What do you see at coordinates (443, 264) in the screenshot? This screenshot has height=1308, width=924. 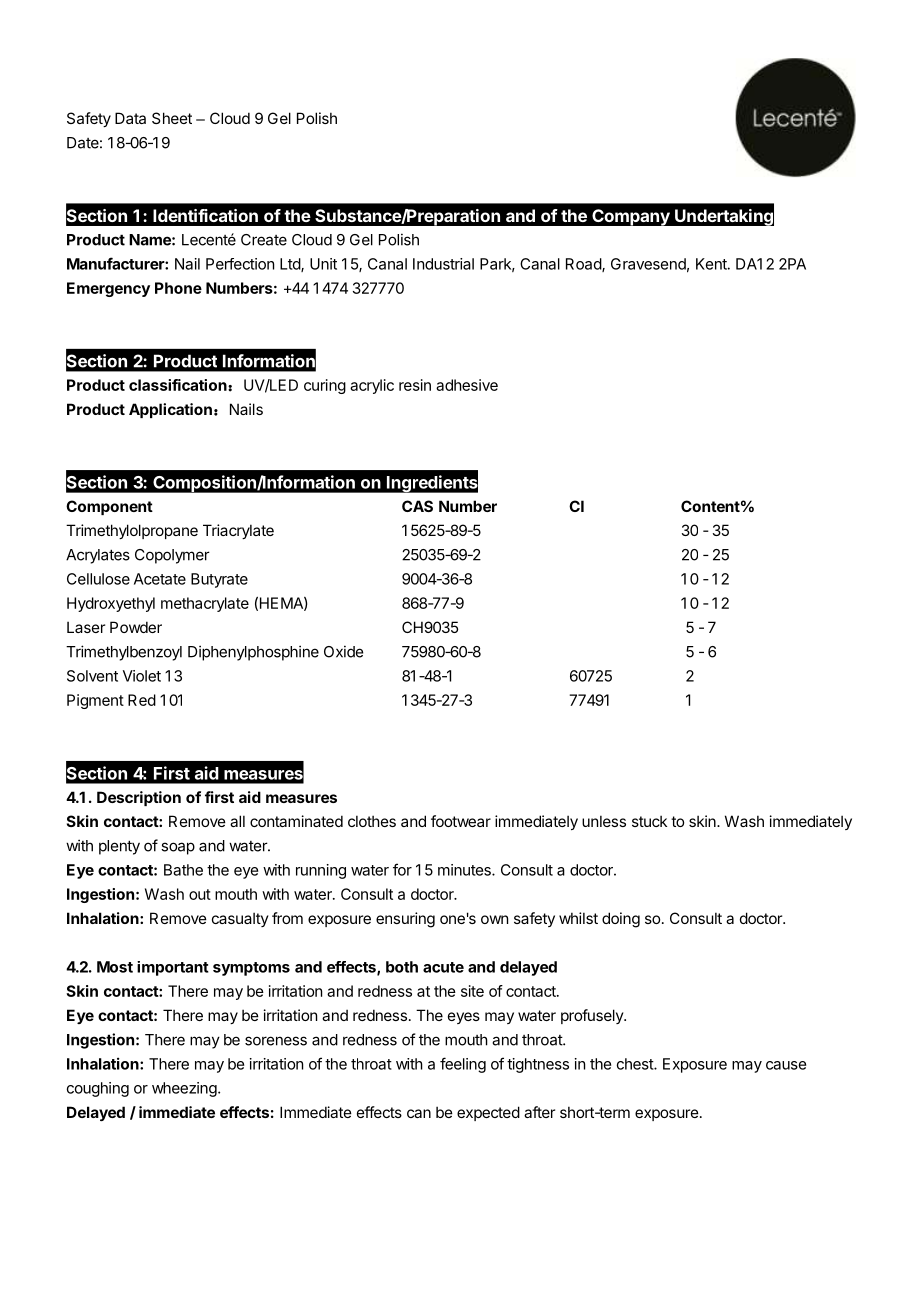 I see `Industrial` at bounding box center [443, 264].
